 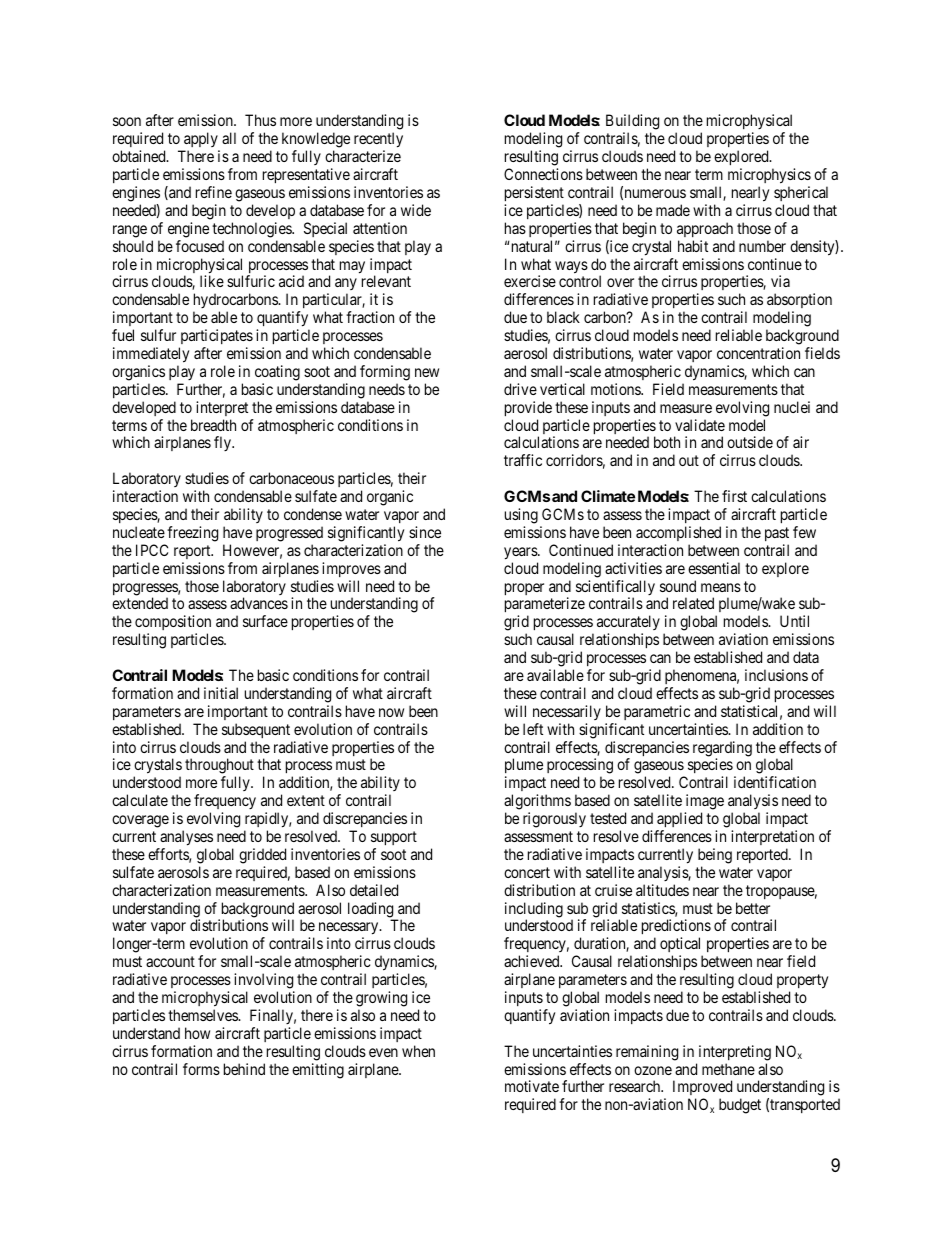 I want to click on made, so click(x=673, y=210).
